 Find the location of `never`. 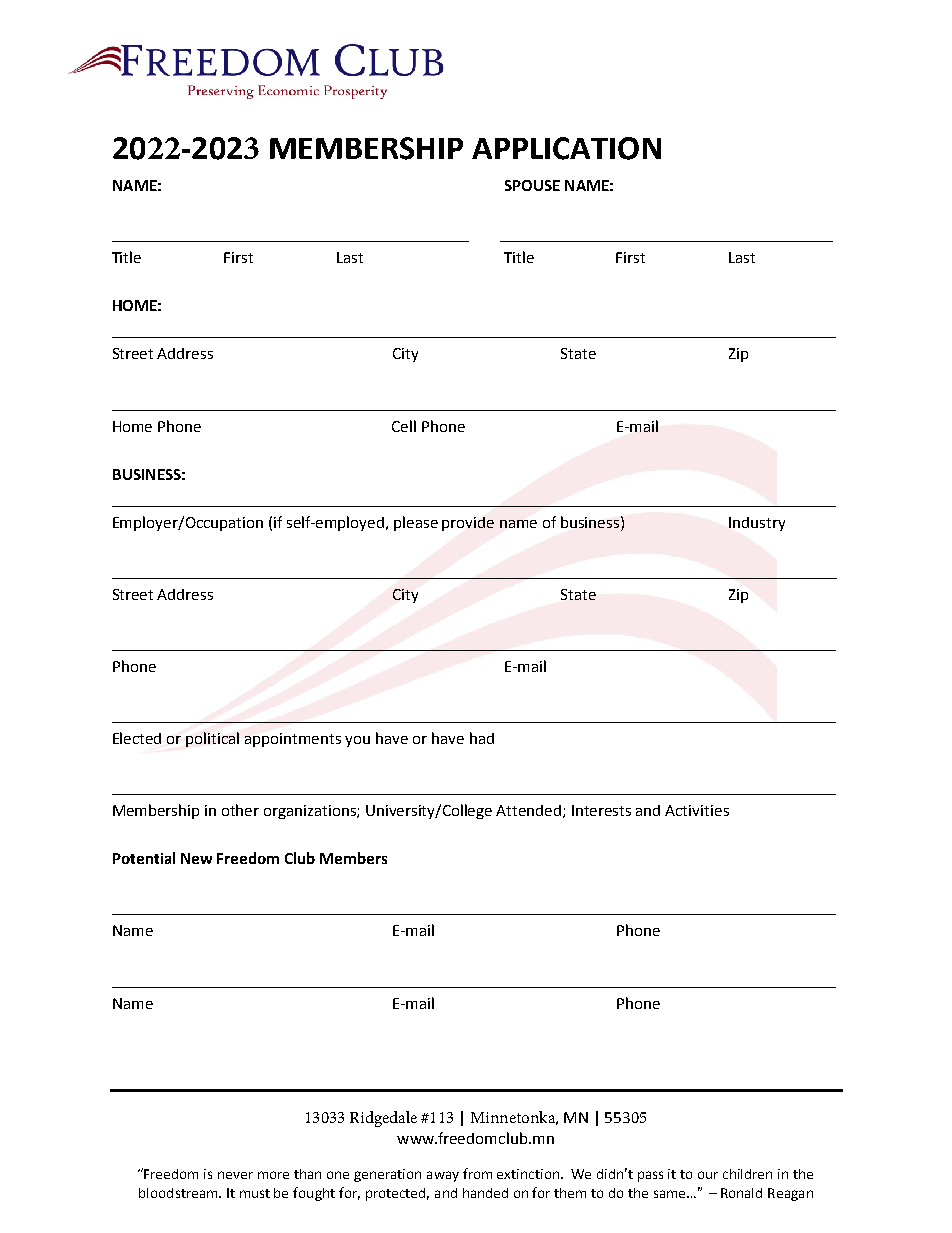

never is located at coordinates (235, 1175).
